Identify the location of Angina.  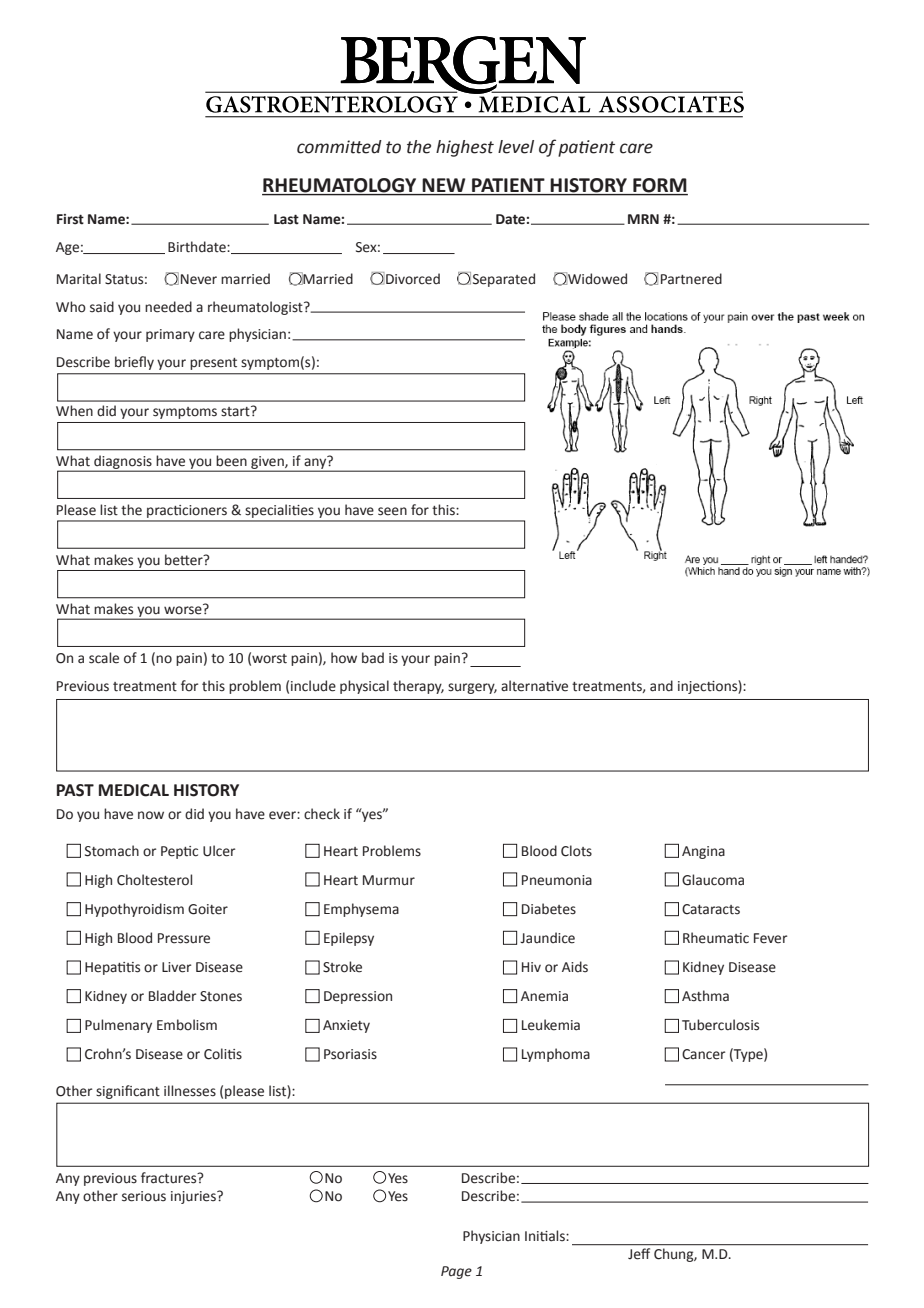
(703, 852).
